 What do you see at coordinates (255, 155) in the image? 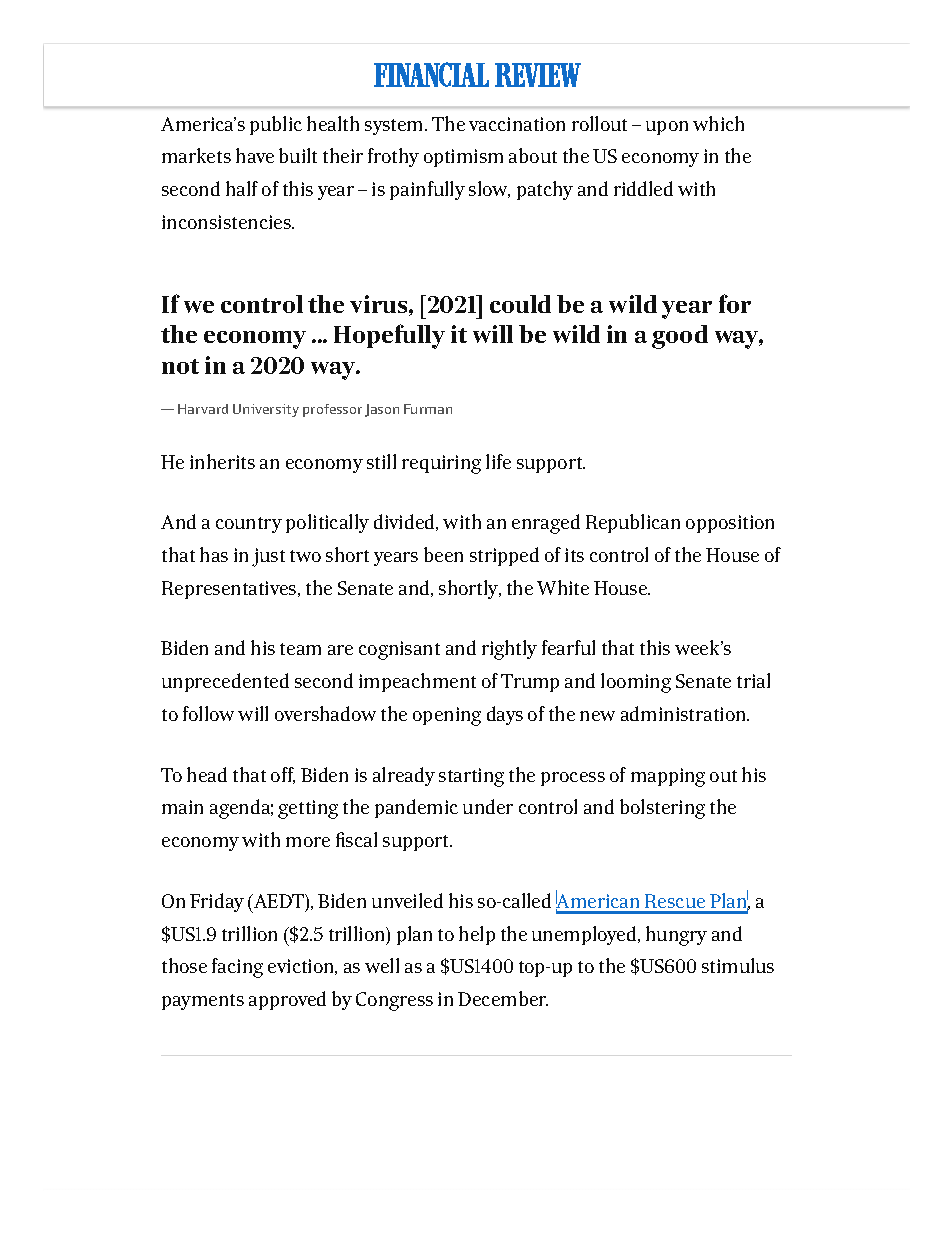
I see `have` at bounding box center [255, 155].
